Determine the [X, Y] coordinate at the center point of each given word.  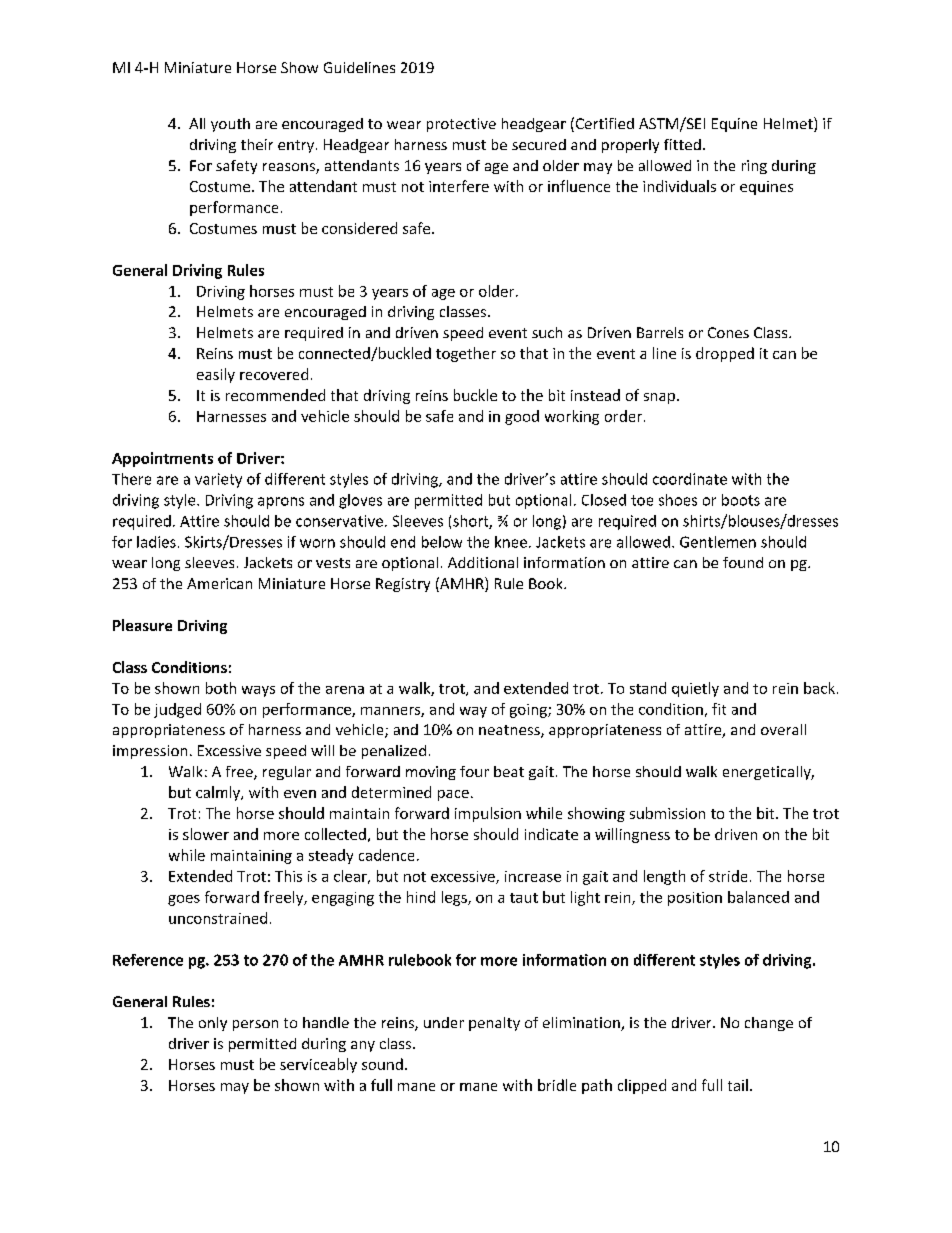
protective [461, 125]
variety [218, 480]
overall [783, 729]
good [522, 417]
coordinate [690, 479]
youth [230, 125]
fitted [682, 144]
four [474, 771]
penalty [494, 1024]
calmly [219, 793]
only [213, 1024]
